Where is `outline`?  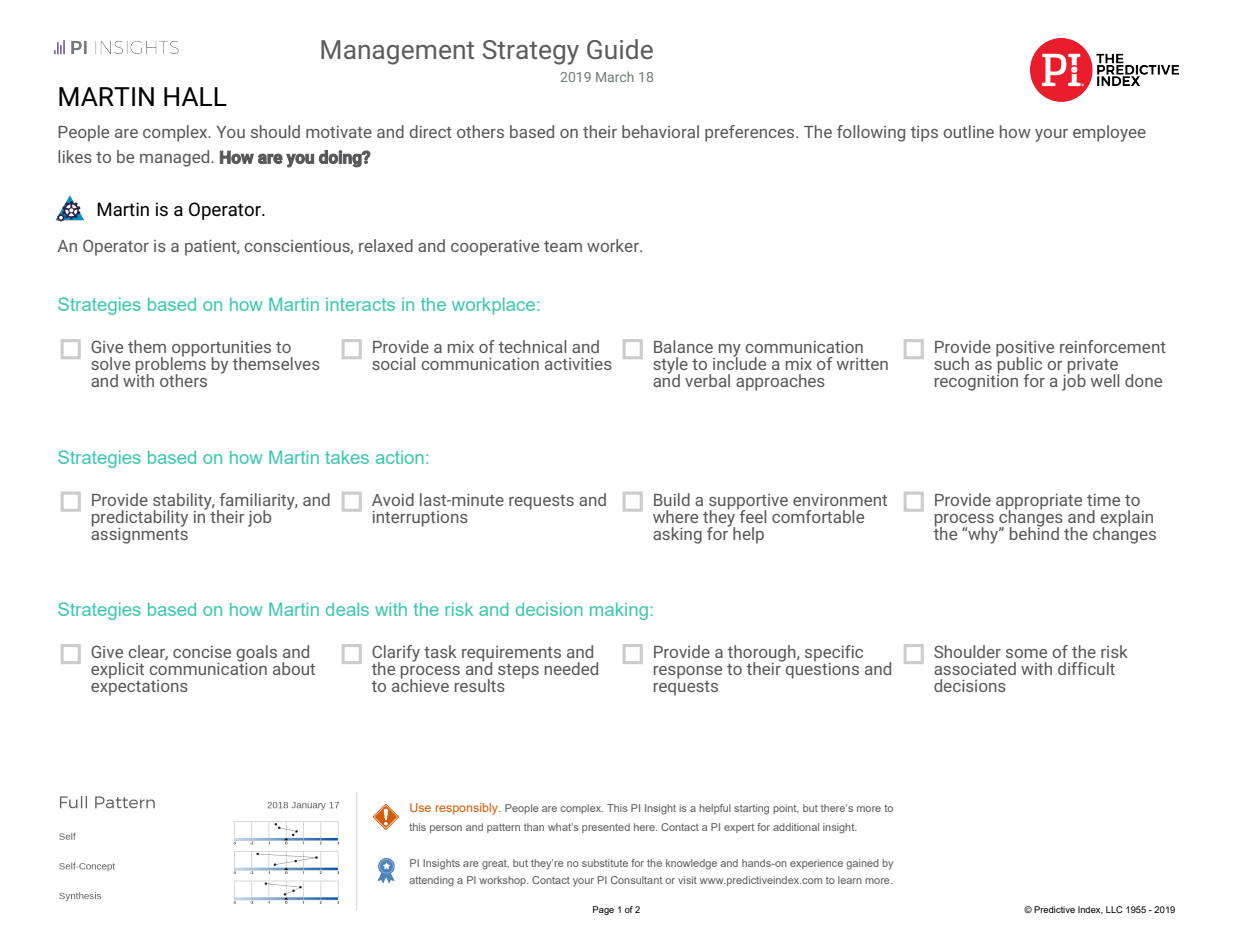
outline is located at coordinates (968, 131).
